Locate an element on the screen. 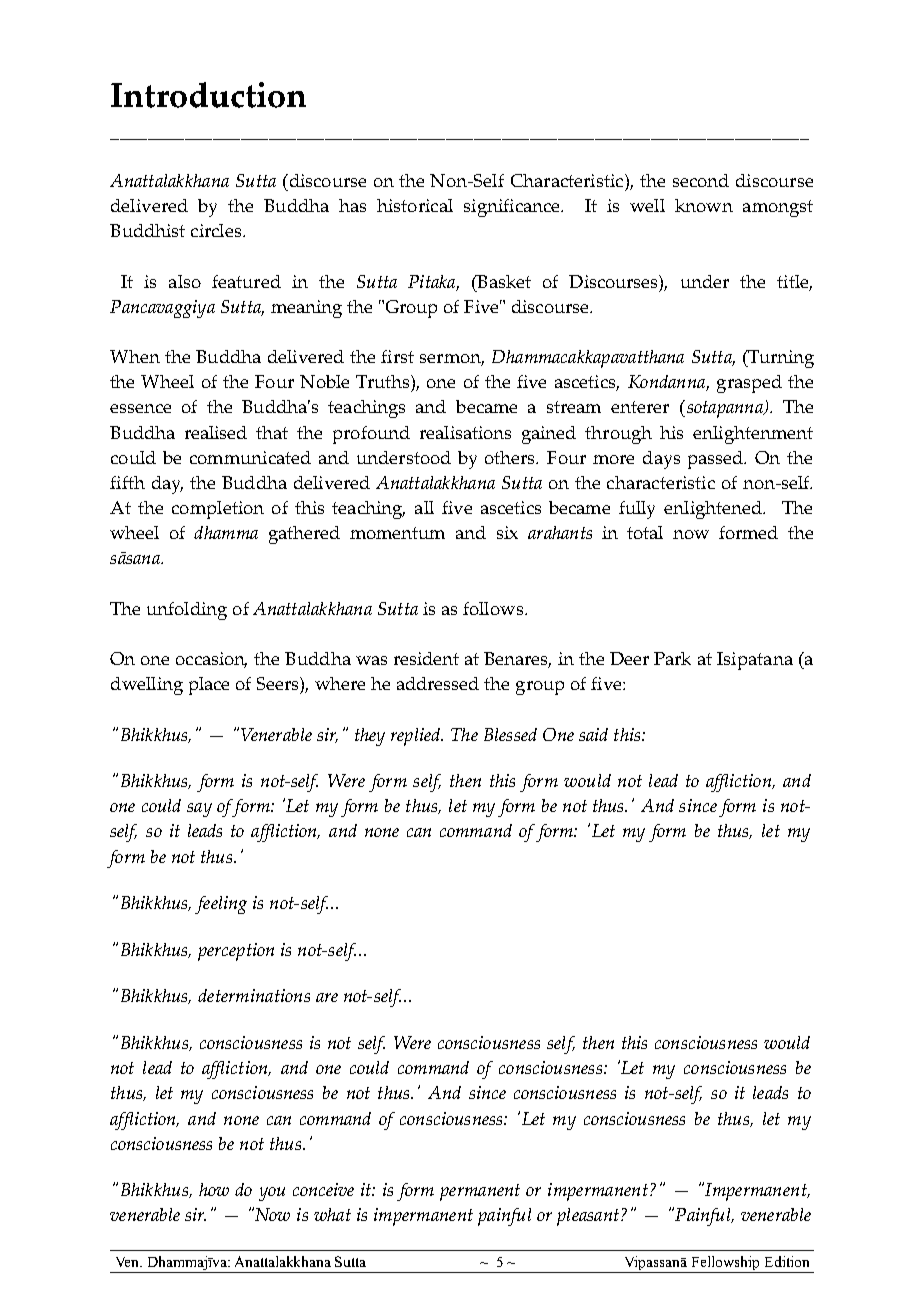  historical is located at coordinates (415, 205).
